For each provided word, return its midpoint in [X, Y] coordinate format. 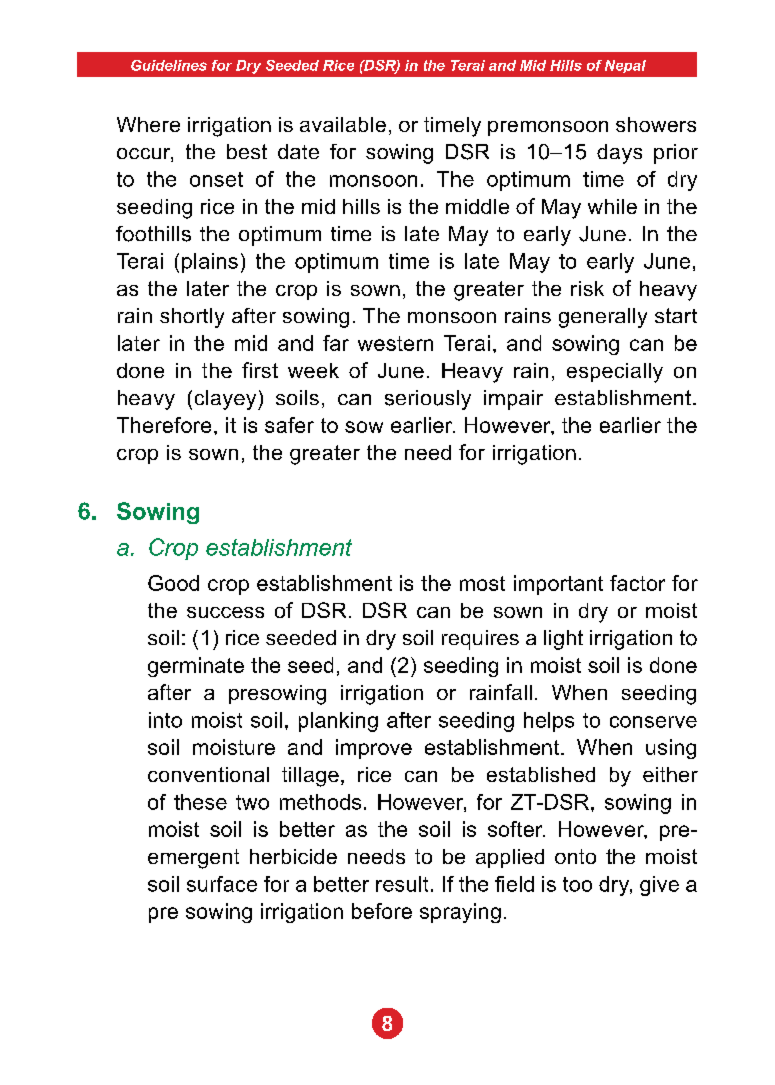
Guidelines [169, 65]
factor [637, 583]
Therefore [164, 425]
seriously [428, 400]
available [343, 124]
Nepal [625, 66]
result [402, 884]
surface [222, 884]
